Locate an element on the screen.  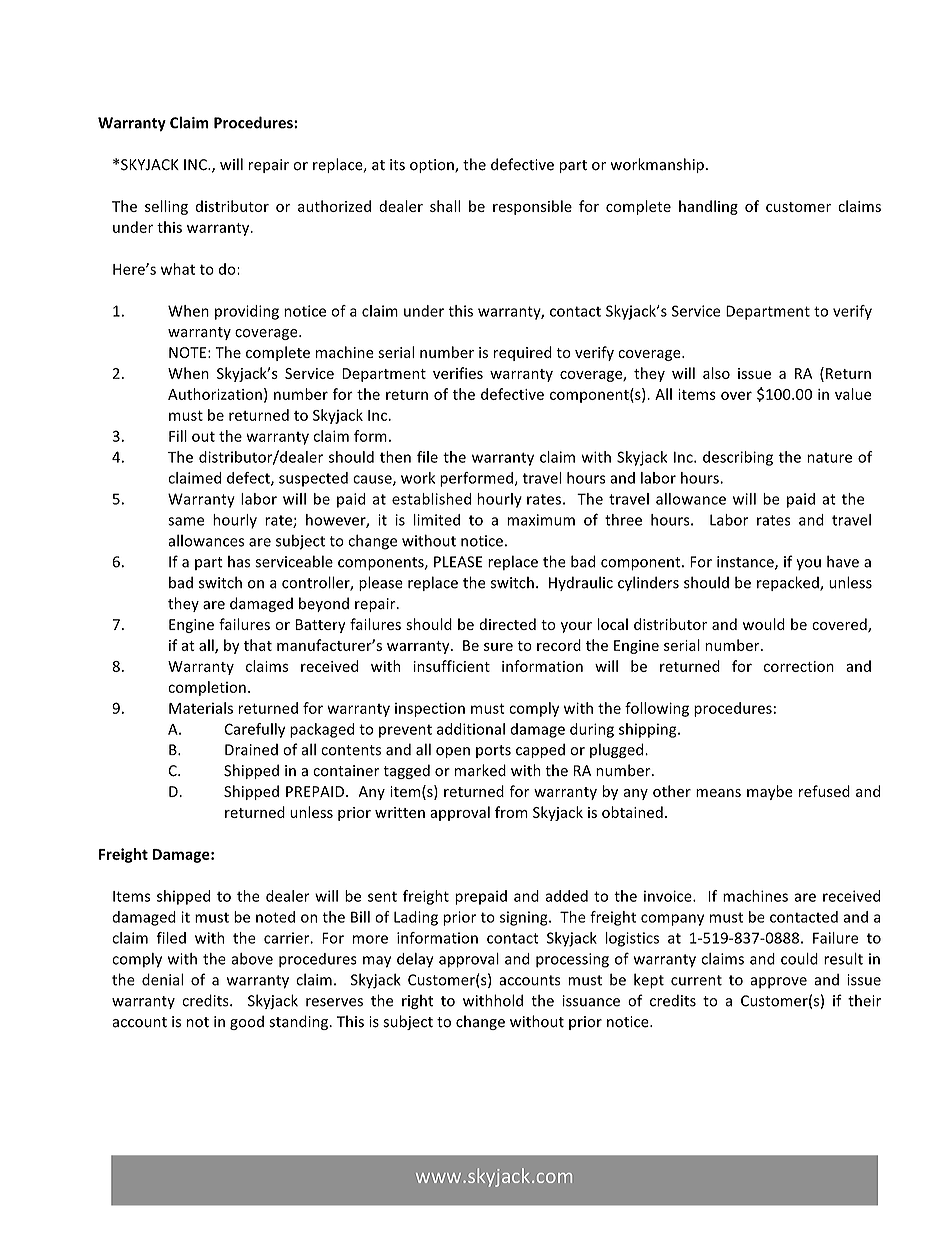
handling is located at coordinates (708, 207).
